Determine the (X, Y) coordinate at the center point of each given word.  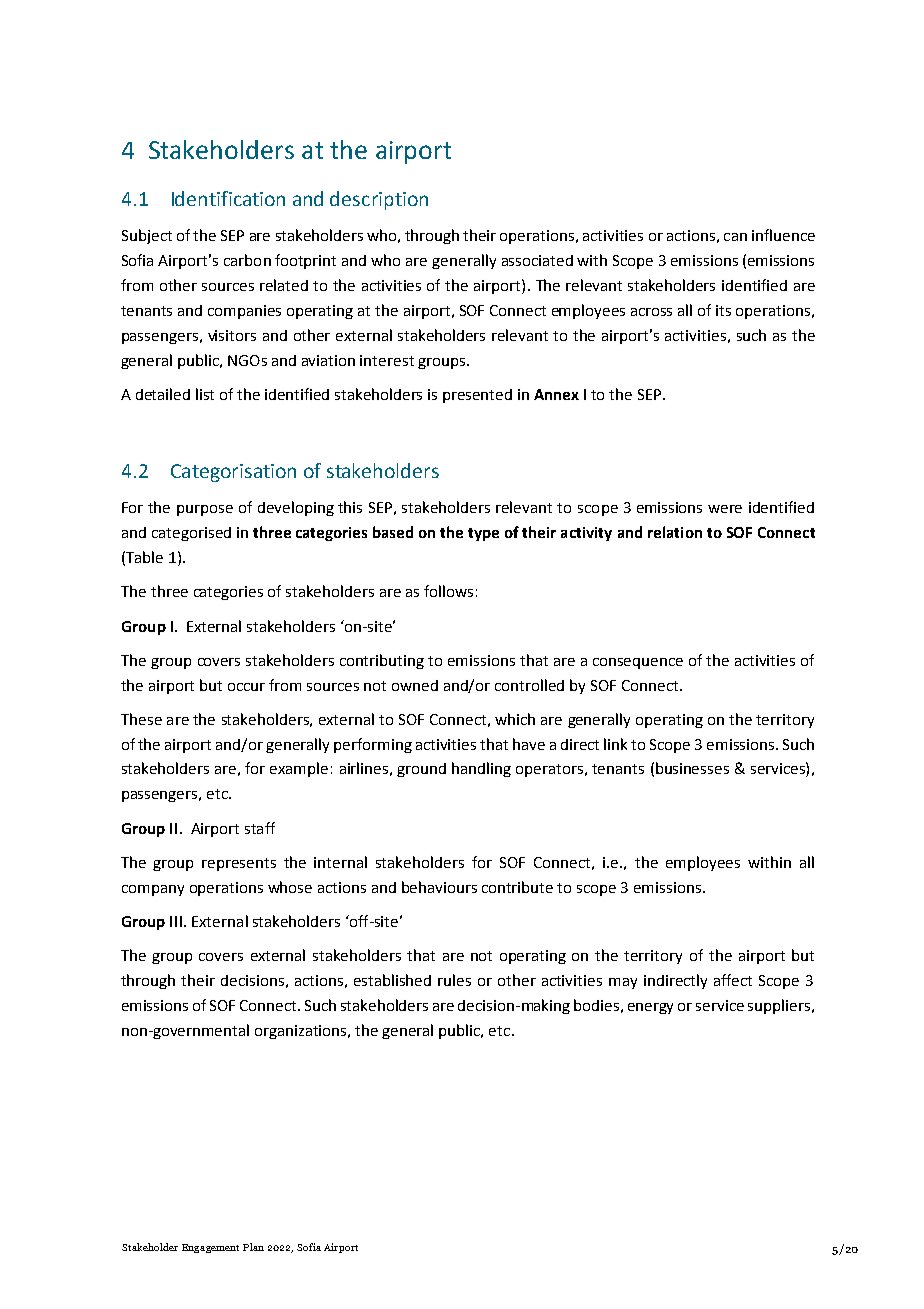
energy (650, 1008)
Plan (253, 1247)
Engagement (210, 1248)
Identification (228, 198)
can (735, 237)
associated (537, 260)
